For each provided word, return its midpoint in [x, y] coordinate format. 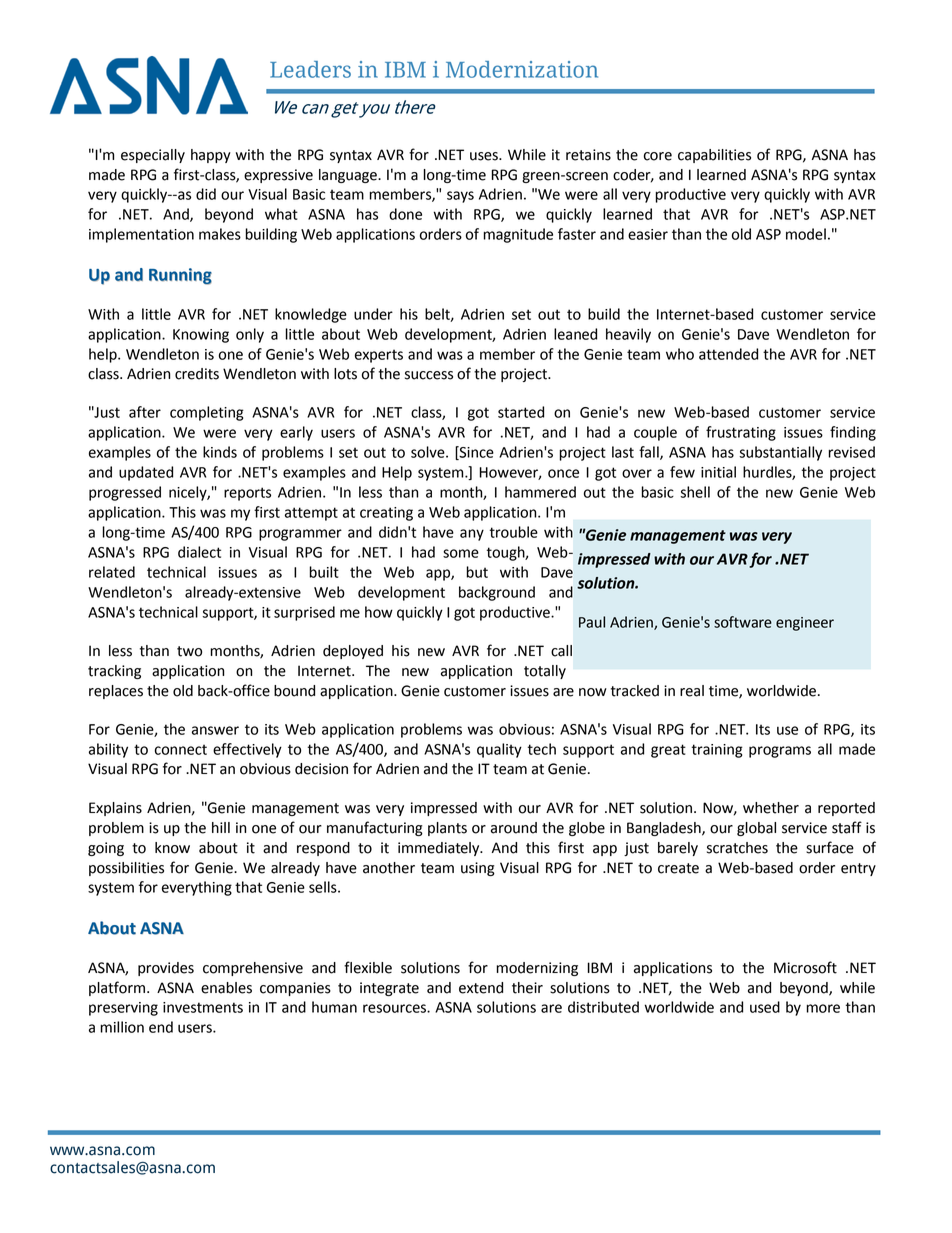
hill [221, 827]
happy [211, 156]
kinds [220, 452]
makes [220, 234]
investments [203, 1007]
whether [771, 808]
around [514, 828]
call [561, 651]
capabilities [714, 156]
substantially [780, 453]
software [743, 622]
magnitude [518, 235]
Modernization [522, 69]
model [806, 234]
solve [429, 452]
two [189, 651]
